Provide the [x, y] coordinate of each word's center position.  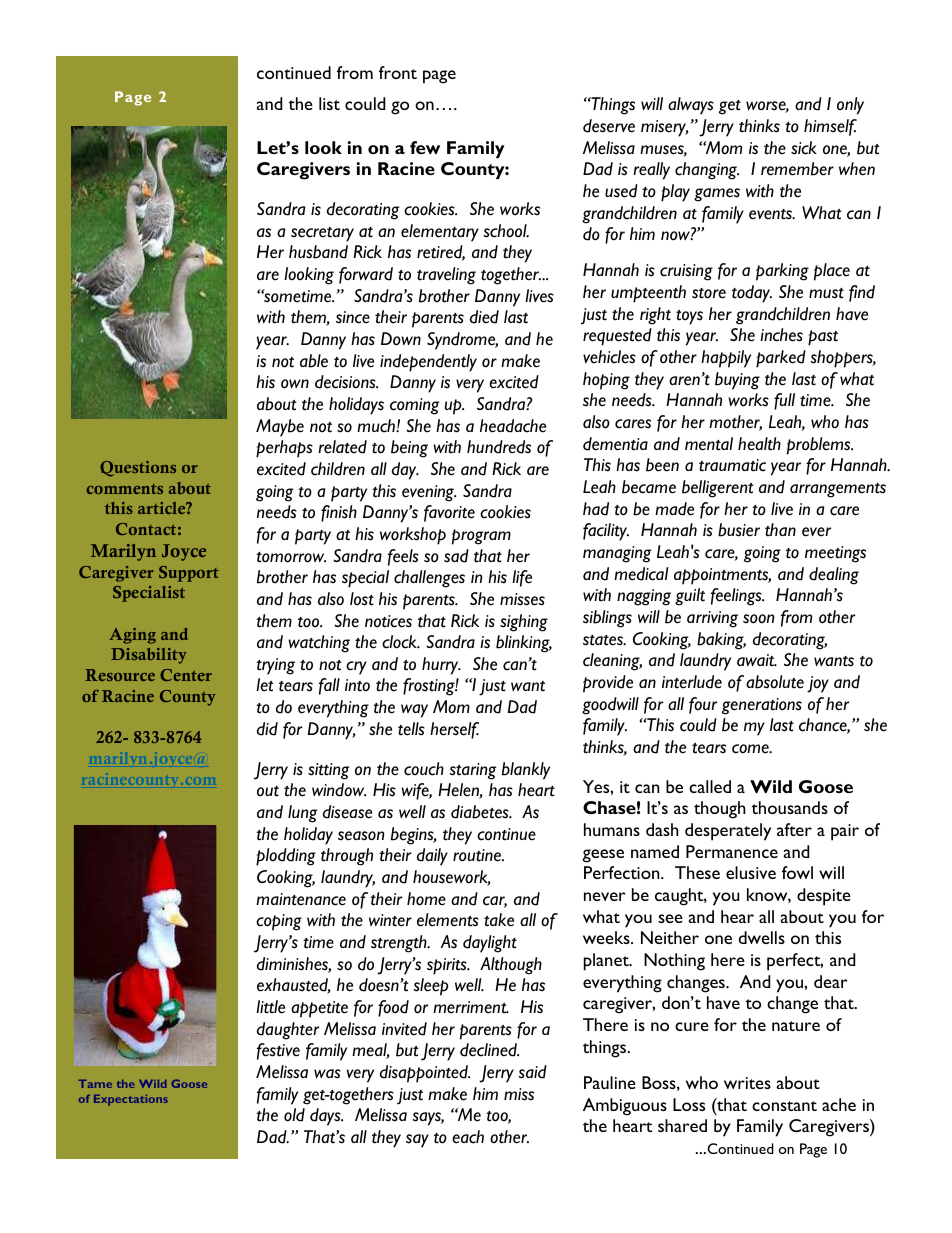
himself [830, 127]
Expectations [131, 1100]
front [398, 72]
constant [784, 1106]
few [425, 147]
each [468, 1137]
